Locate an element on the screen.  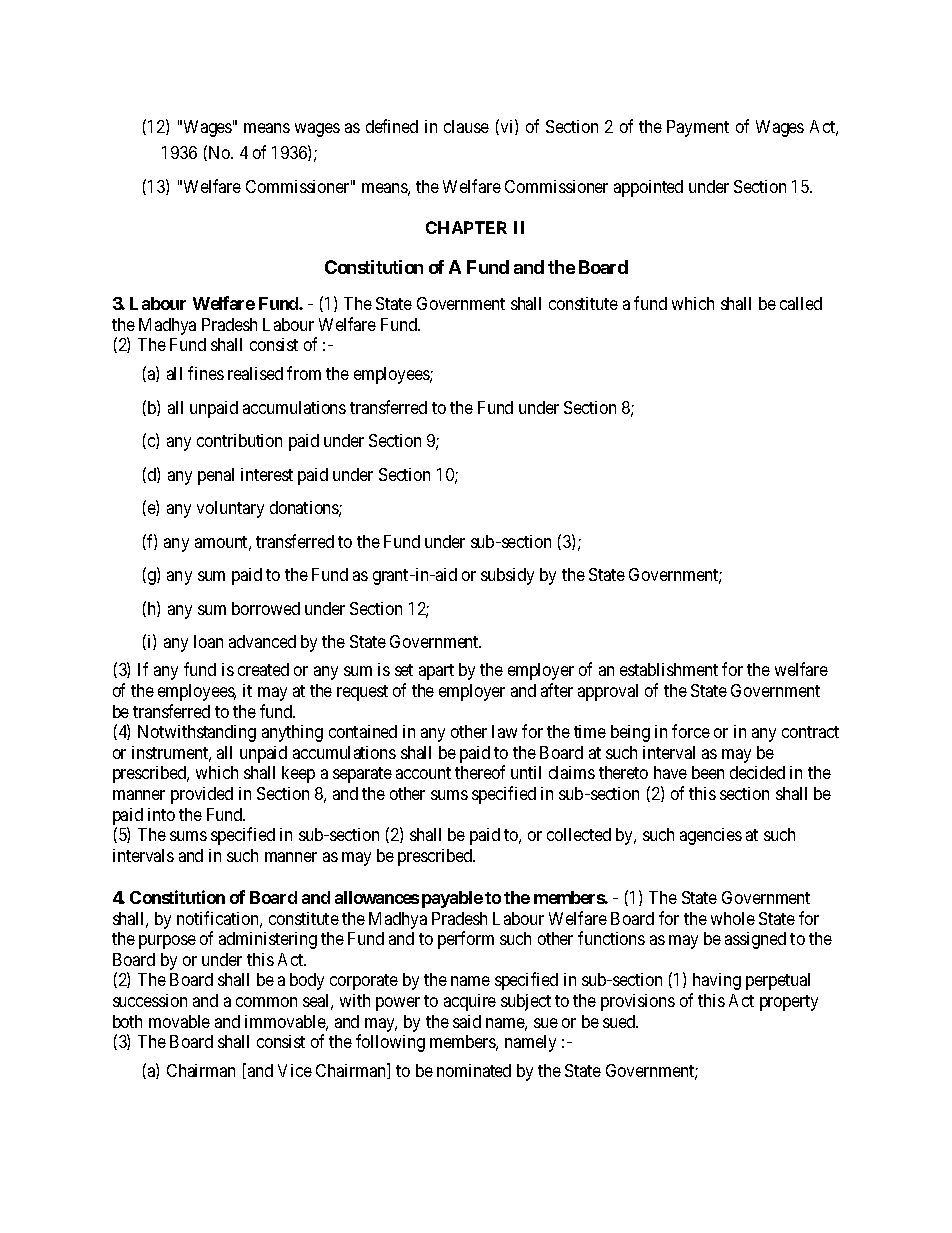
common is located at coordinates (266, 1002).
